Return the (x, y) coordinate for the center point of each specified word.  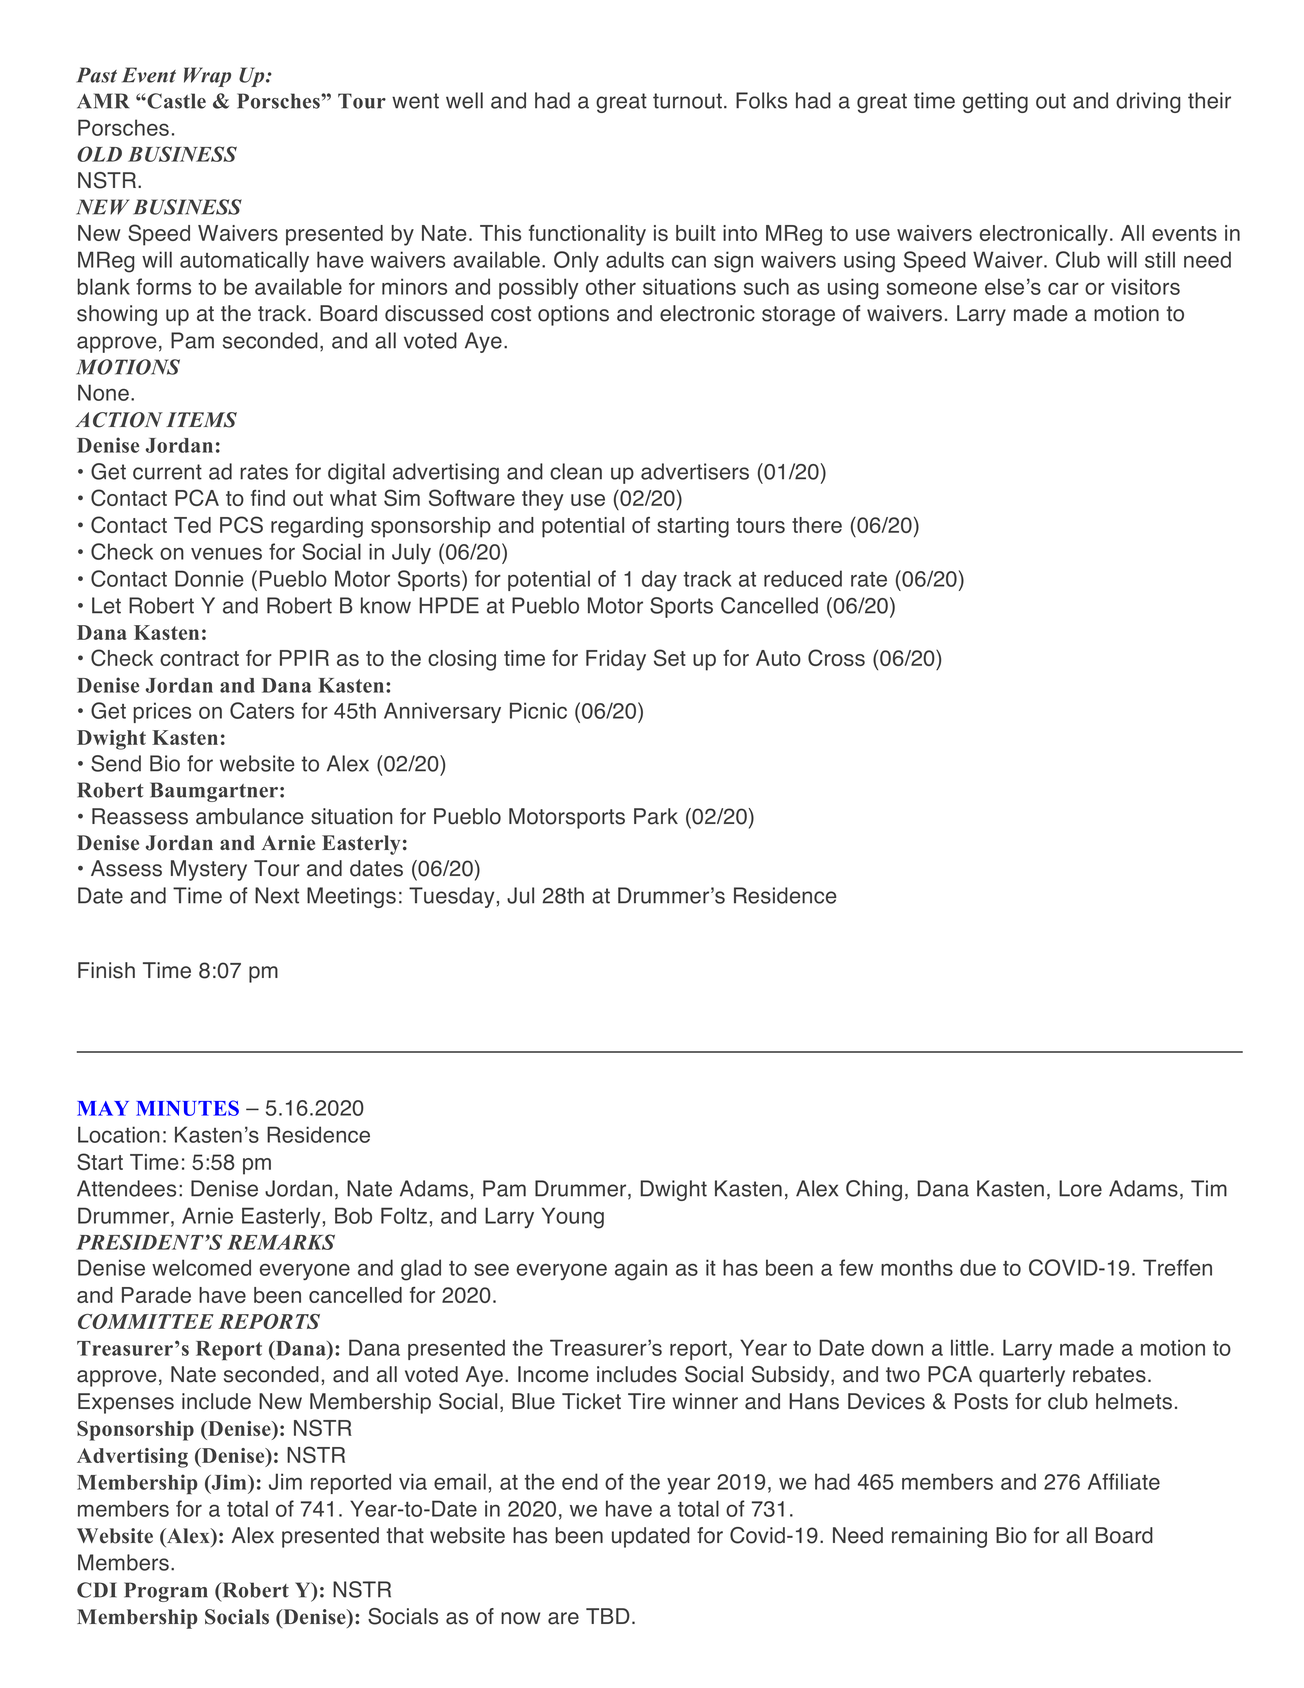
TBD (608, 1616)
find (268, 498)
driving (1148, 102)
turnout (687, 101)
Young (573, 1218)
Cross (836, 657)
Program (166, 1592)
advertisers (695, 471)
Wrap (207, 77)
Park (656, 816)
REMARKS (281, 1242)
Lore (1080, 1188)
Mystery (209, 870)
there (817, 525)
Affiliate (1124, 1481)
